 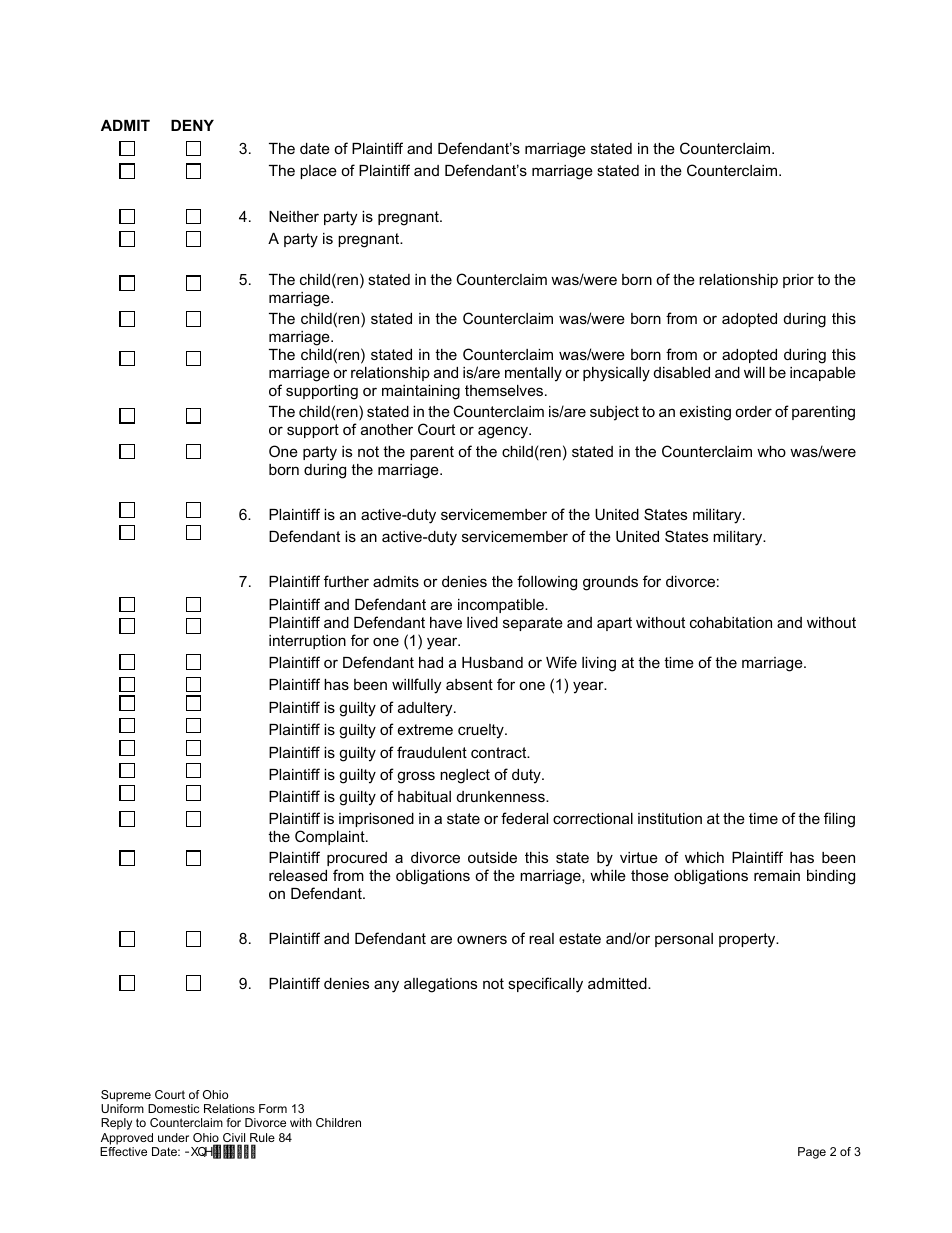 What do you see at coordinates (440, 985) in the screenshot?
I see `allegations` at bounding box center [440, 985].
